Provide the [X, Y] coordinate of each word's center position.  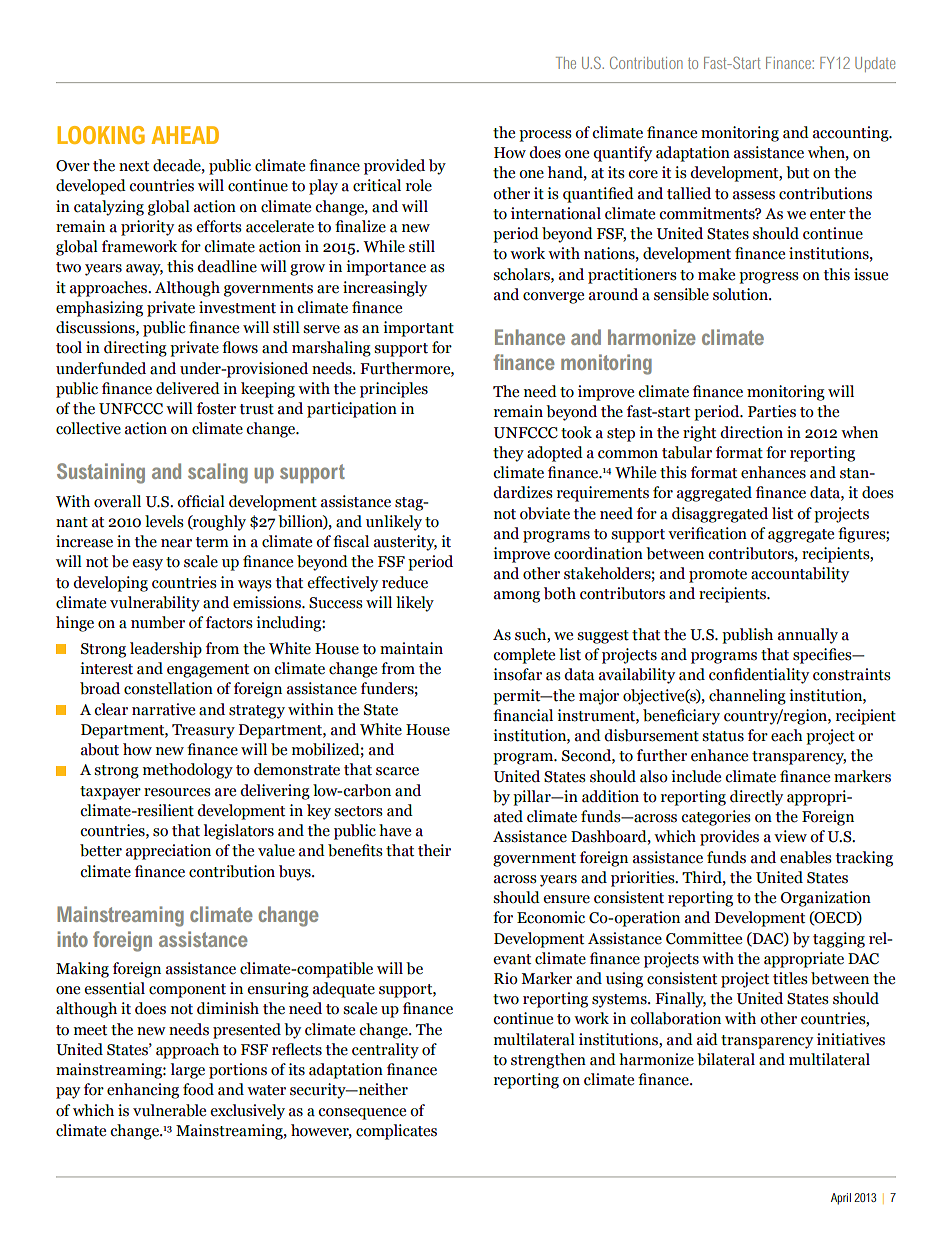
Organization [826, 899]
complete [524, 656]
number [158, 622]
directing [135, 349]
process [545, 136]
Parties [772, 411]
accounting [852, 134]
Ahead [185, 135]
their [434, 850]
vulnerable [169, 1110]
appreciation [168, 852]
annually [808, 636]
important [418, 329]
